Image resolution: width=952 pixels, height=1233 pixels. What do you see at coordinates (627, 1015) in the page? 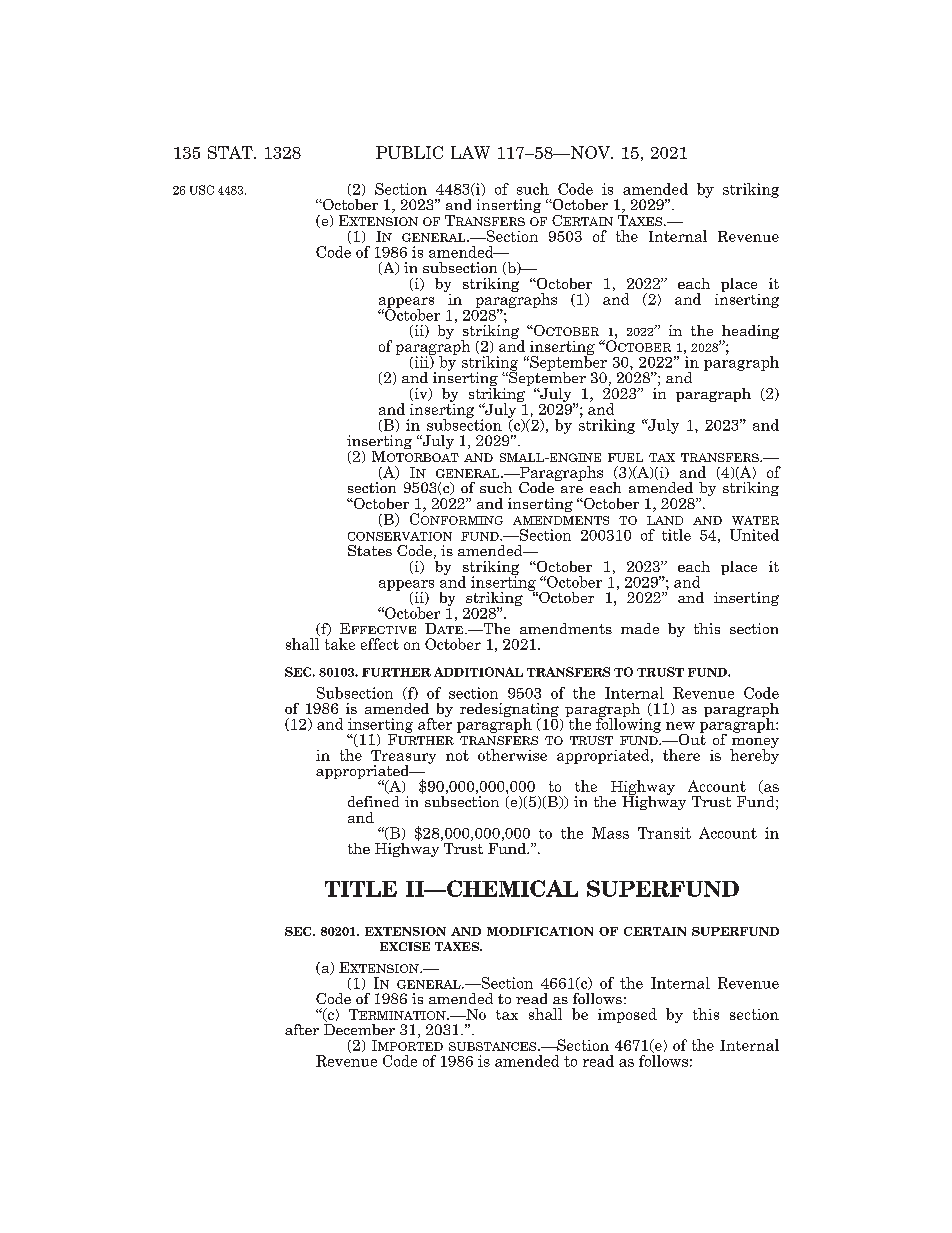
I see `imposed` at bounding box center [627, 1015].
